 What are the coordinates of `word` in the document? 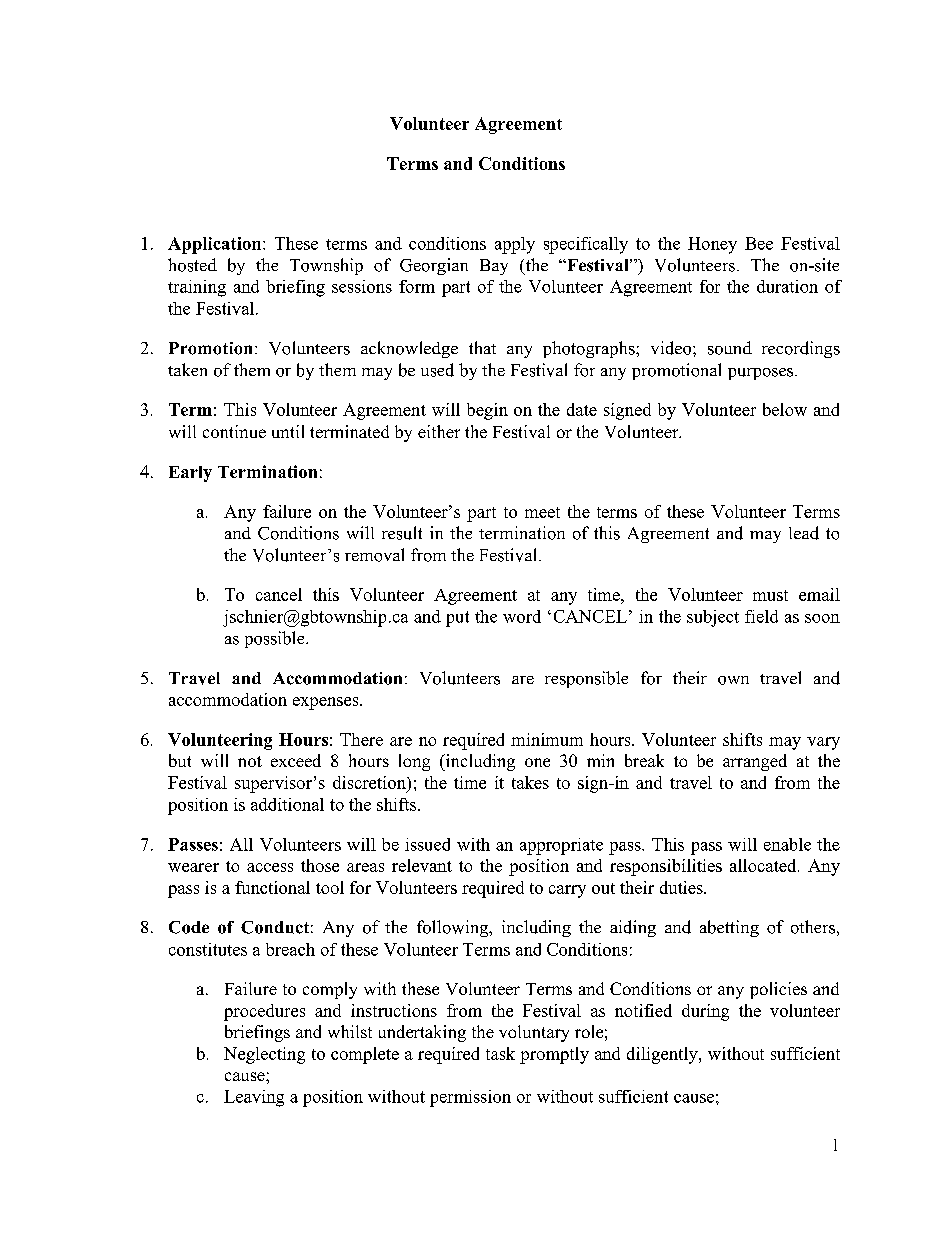 It's located at (522, 616).
